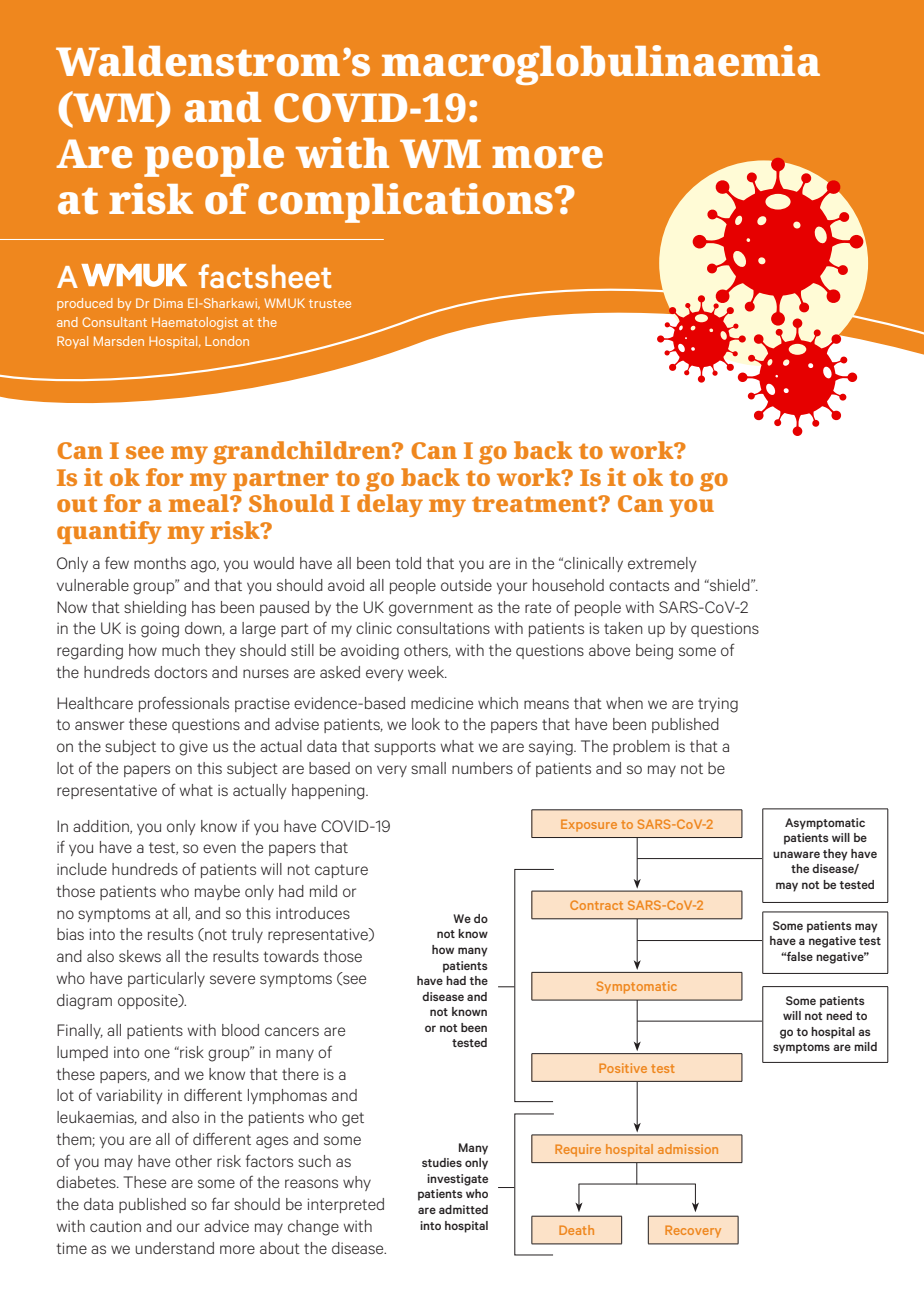 The width and height of the screenshot is (924, 1308). I want to click on unaware, so click(796, 854).
